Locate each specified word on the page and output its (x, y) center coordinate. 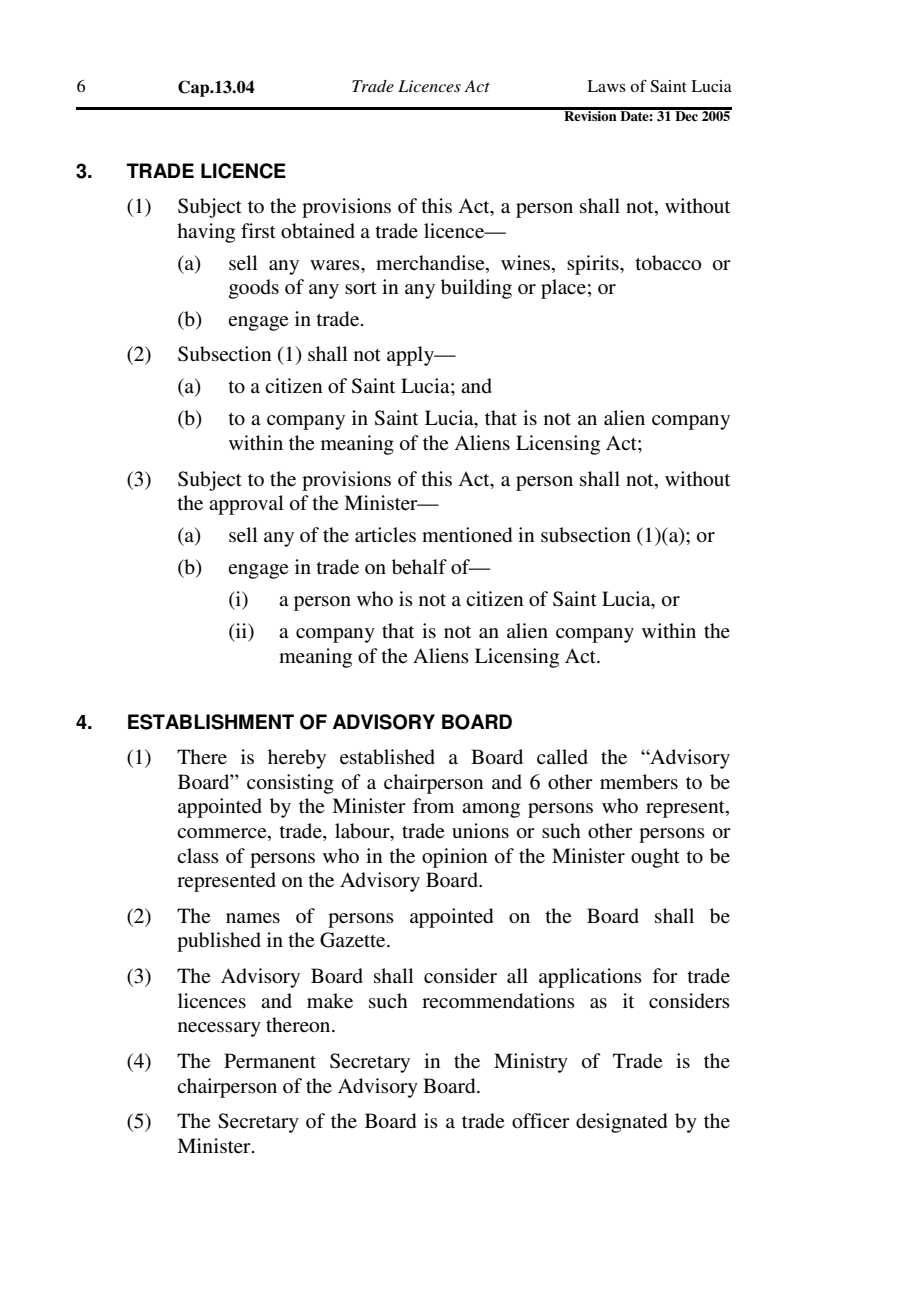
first (258, 231)
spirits (594, 265)
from (433, 805)
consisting (290, 784)
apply (411, 356)
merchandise (431, 263)
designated (621, 1123)
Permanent (270, 1061)
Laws (606, 86)
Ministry (531, 1063)
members (639, 782)
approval (246, 505)
